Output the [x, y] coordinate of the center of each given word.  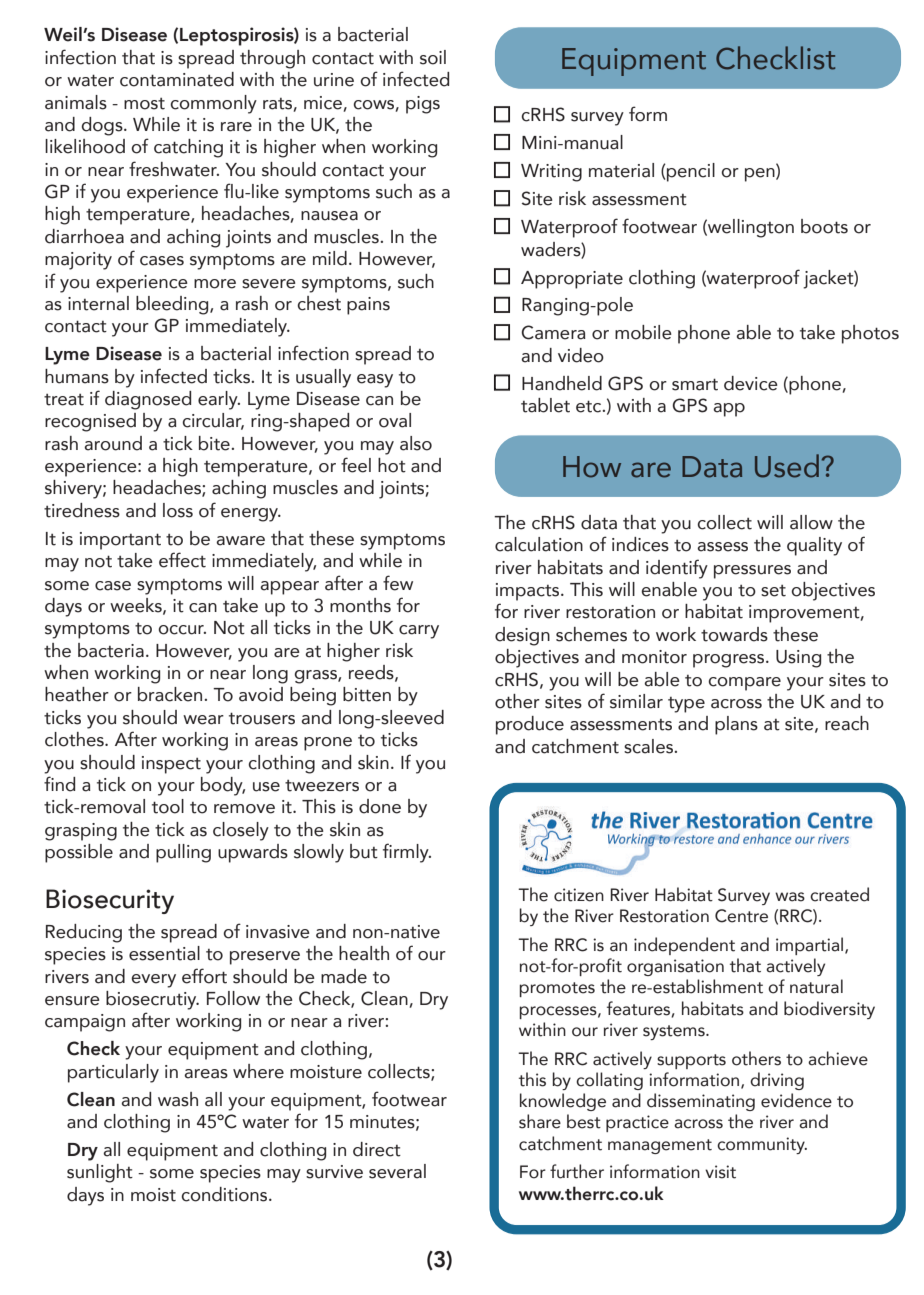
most [144, 104]
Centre [741, 916]
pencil [690, 172]
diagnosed [148, 400]
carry [419, 632]
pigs [423, 105]
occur [182, 630]
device [751, 383]
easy [375, 381]
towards [734, 634]
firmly [407, 853]
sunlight [100, 1173]
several [397, 1171]
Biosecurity [110, 901]
